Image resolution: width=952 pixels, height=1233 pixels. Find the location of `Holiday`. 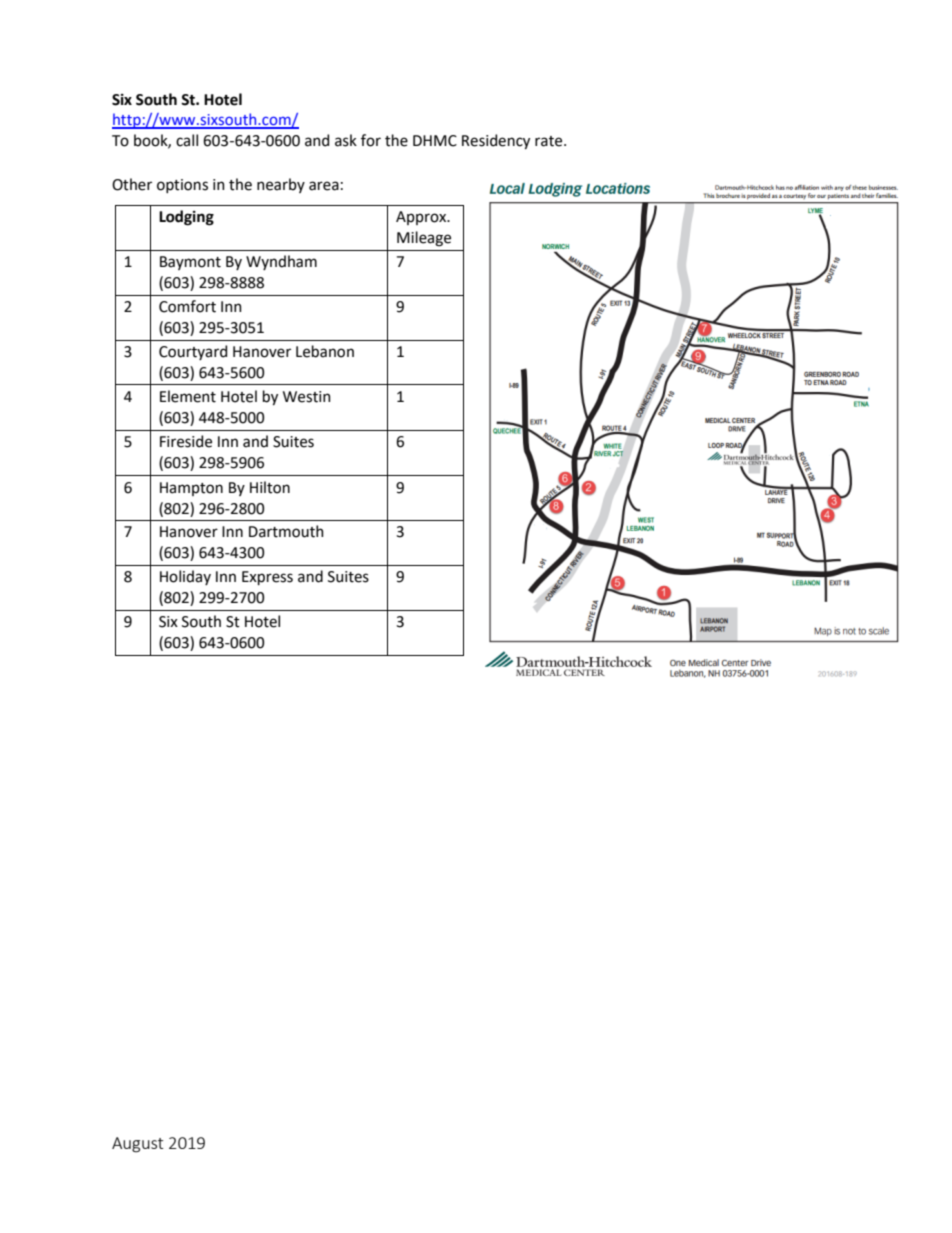

Holiday is located at coordinates (185, 577).
